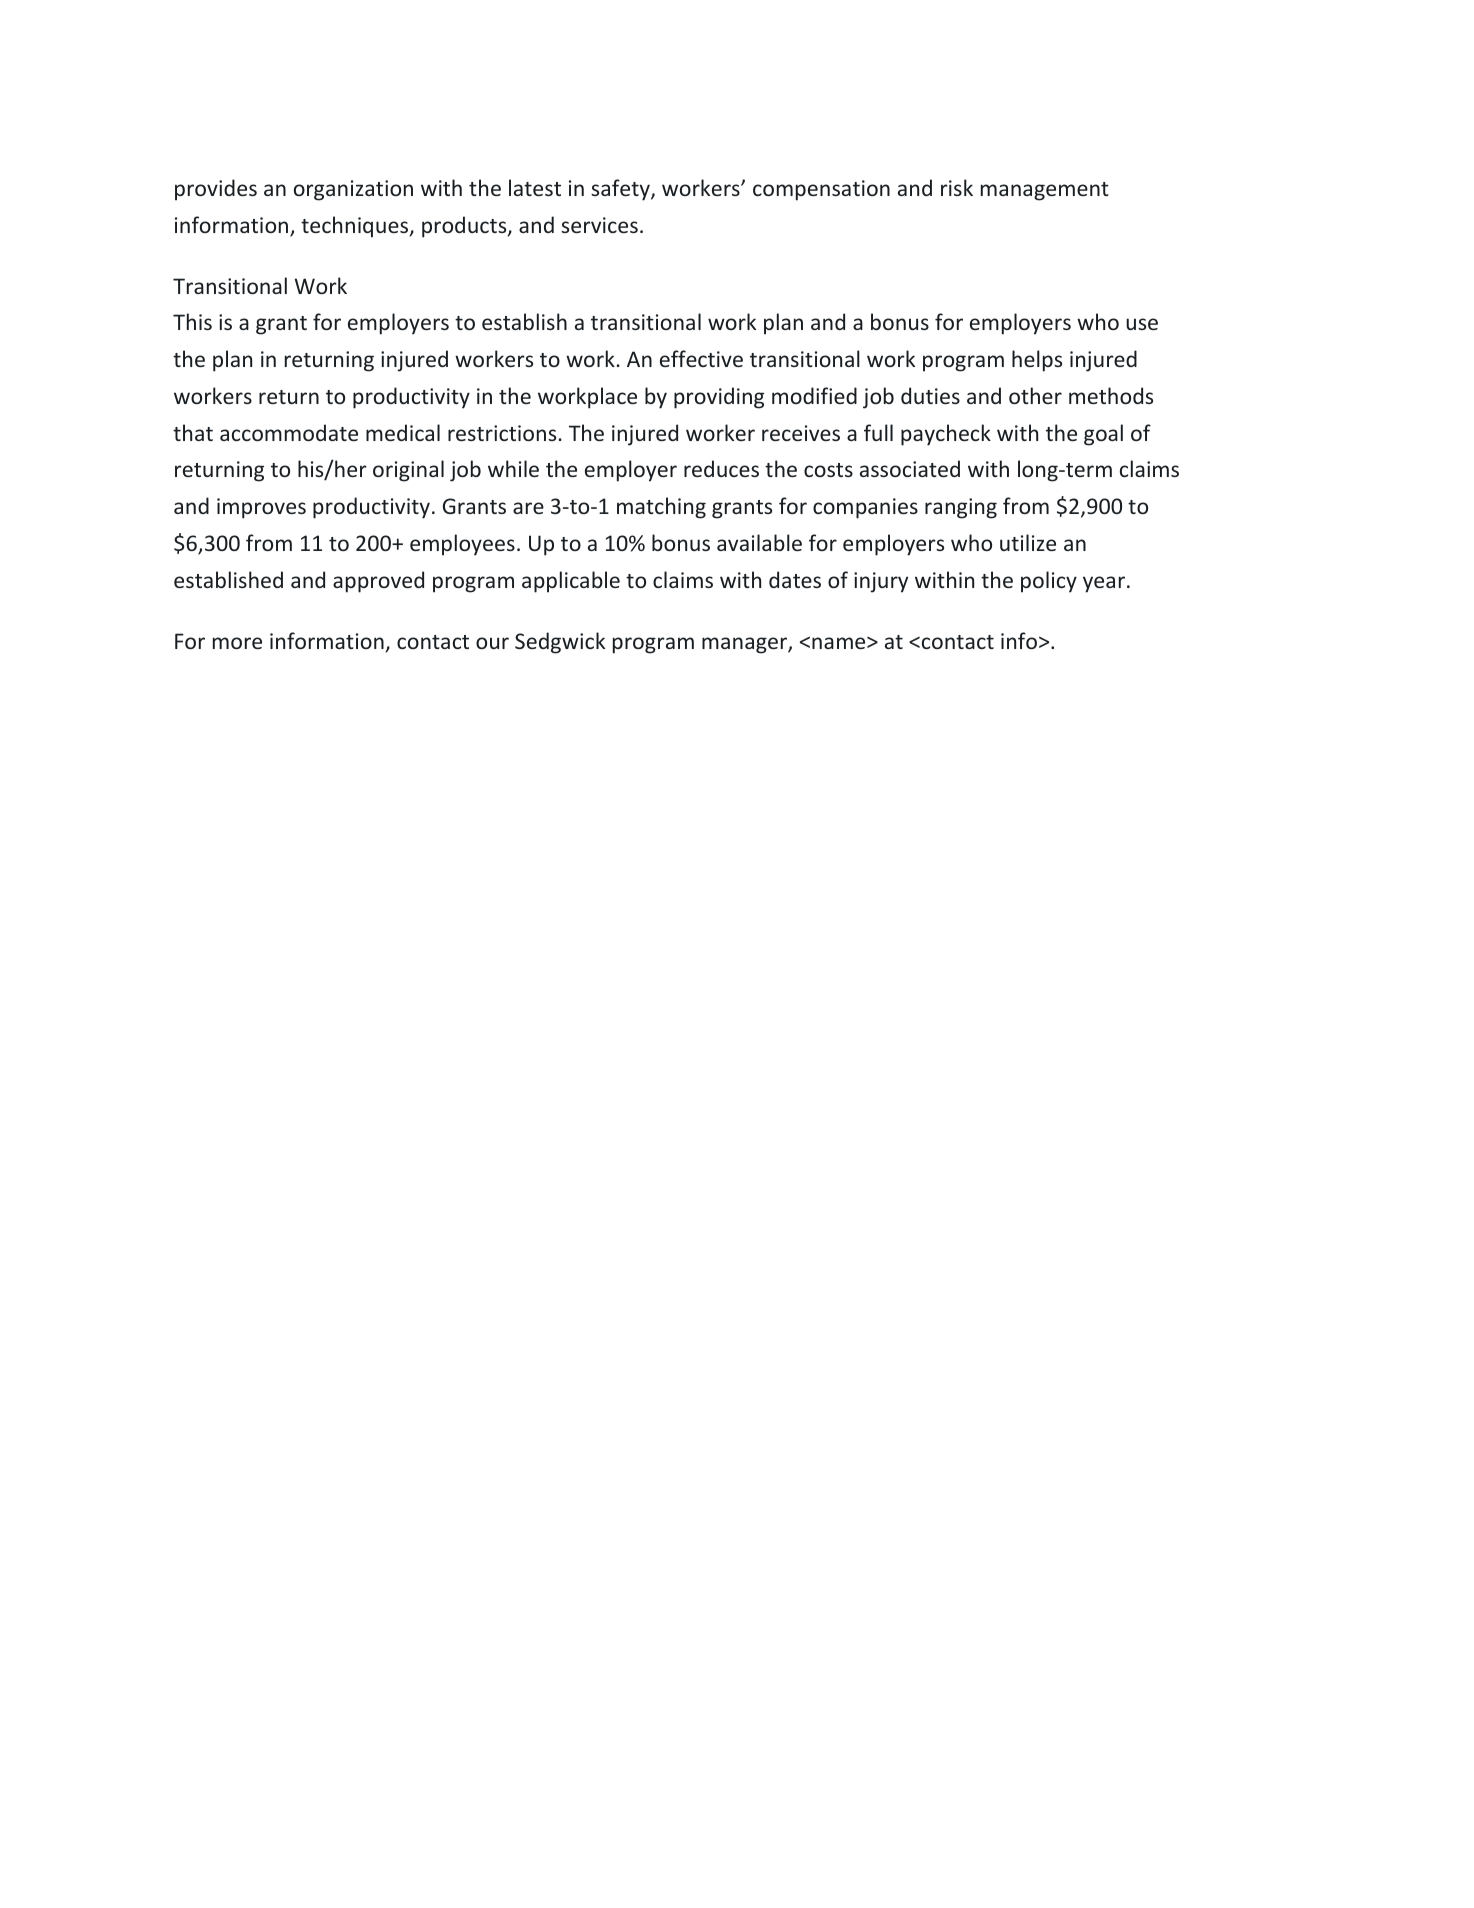  I want to click on management, so click(1045, 191).
